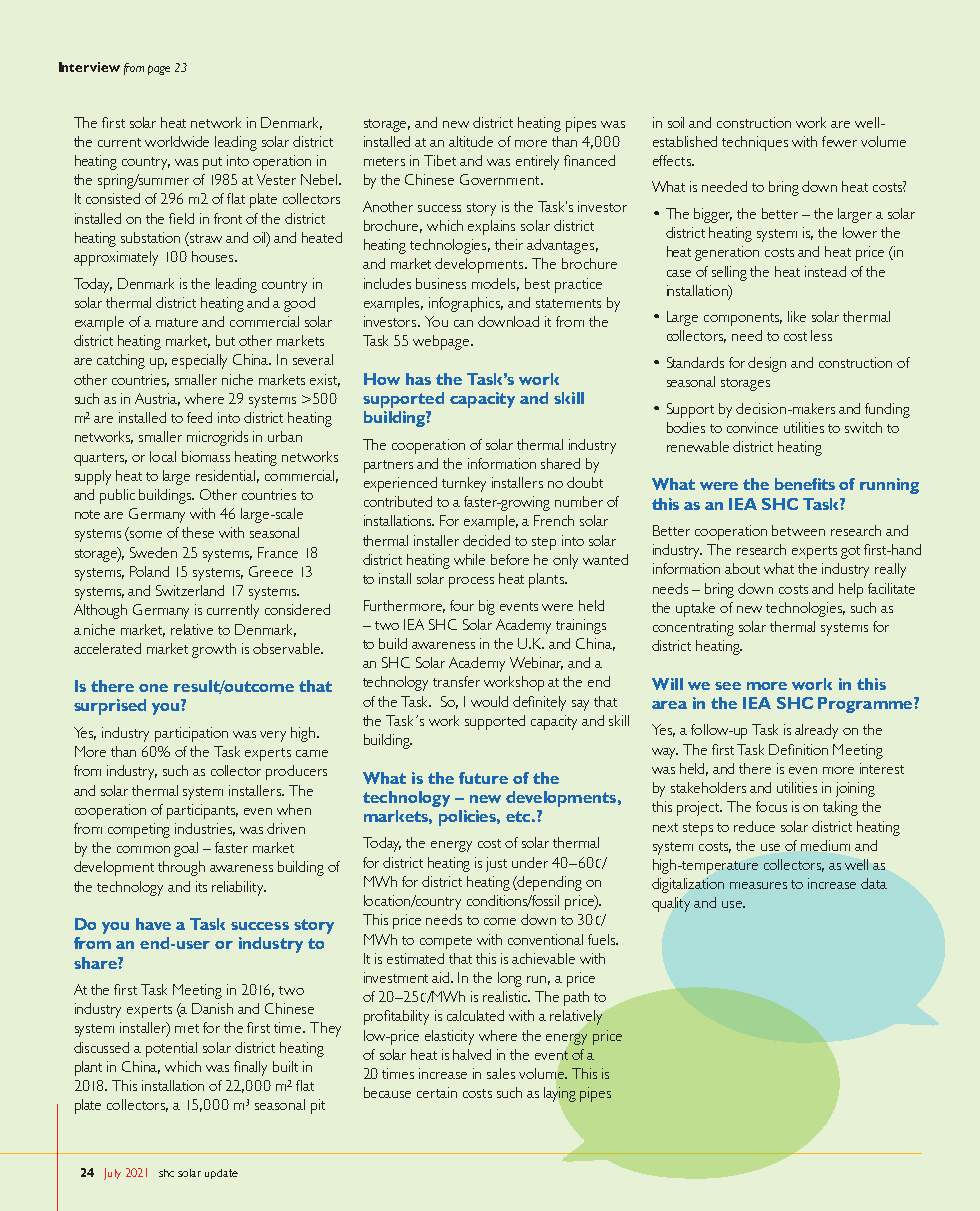 Image resolution: width=980 pixels, height=1211 pixels. What do you see at coordinates (767, 364) in the screenshot?
I see `design` at bounding box center [767, 364].
